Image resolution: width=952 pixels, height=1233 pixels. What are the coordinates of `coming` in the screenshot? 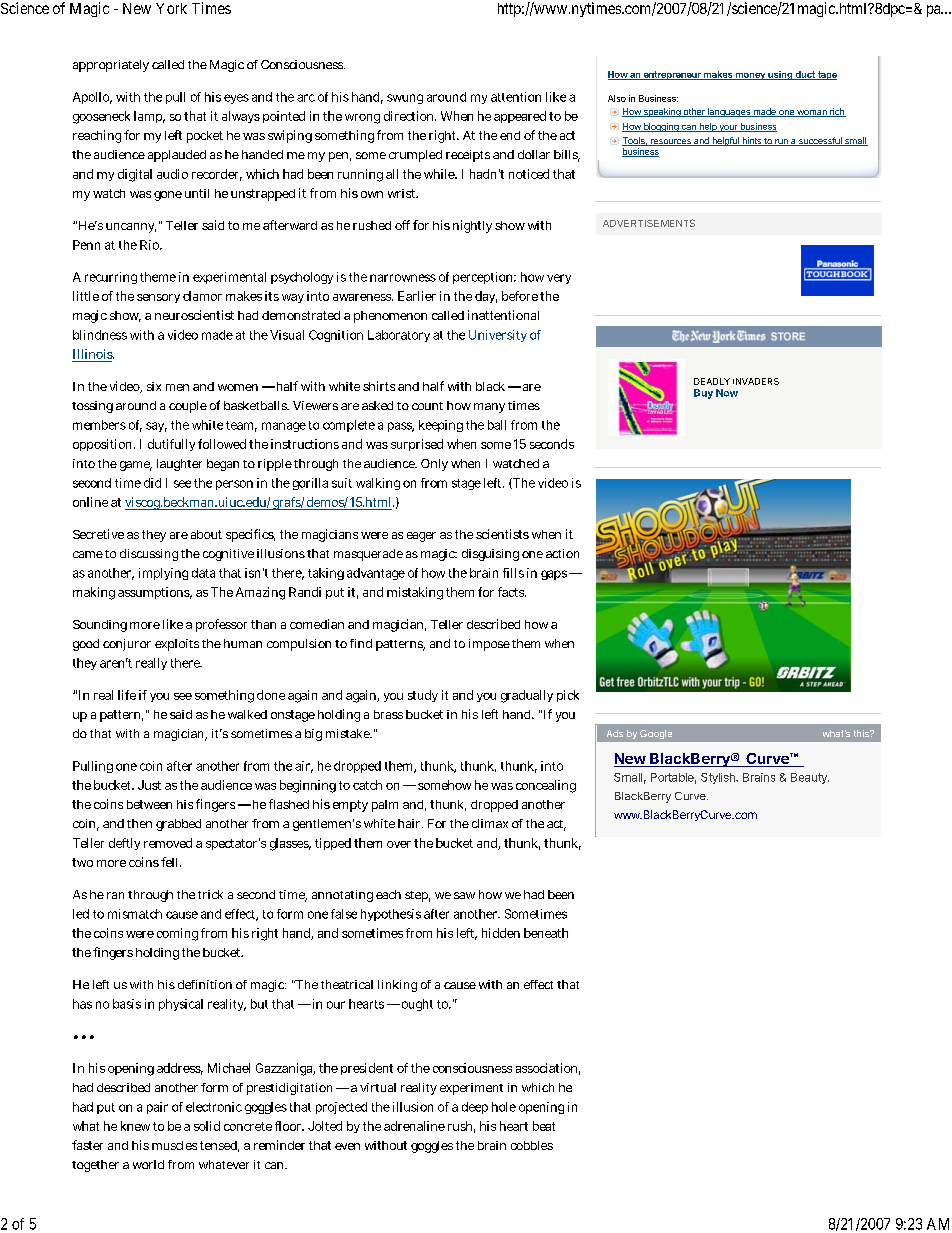 It's located at (177, 934).
